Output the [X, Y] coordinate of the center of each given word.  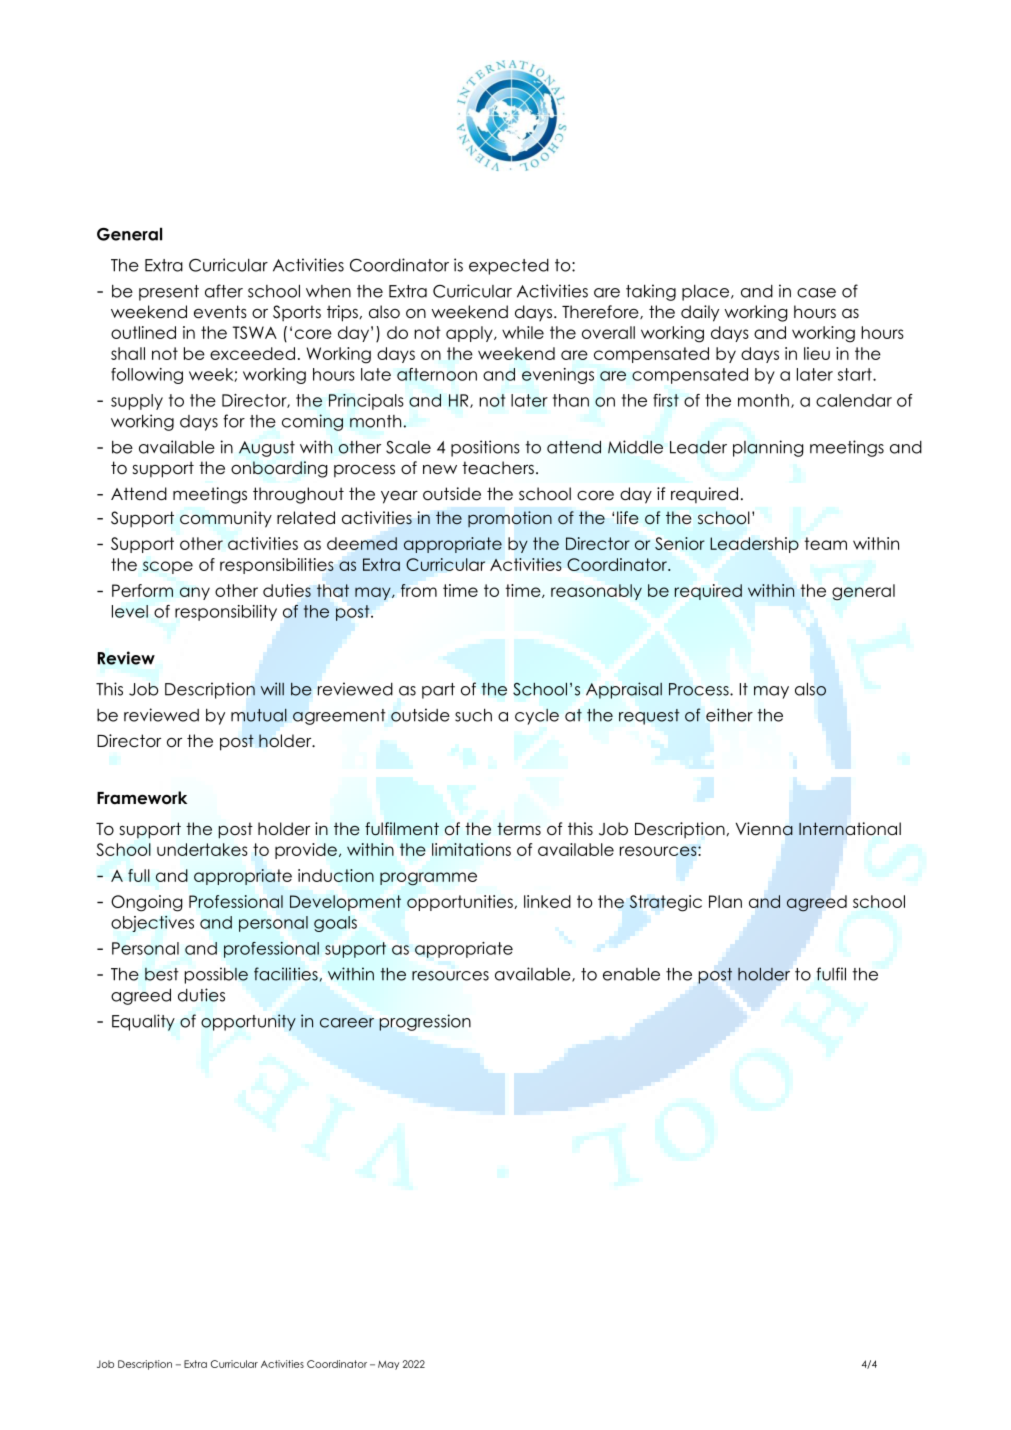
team [825, 543]
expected [509, 267]
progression [425, 1022]
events [220, 312]
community [226, 519]
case [816, 293]
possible [216, 975]
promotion [510, 519]
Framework [142, 798]
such [473, 715]
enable [631, 974]
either [729, 715]
